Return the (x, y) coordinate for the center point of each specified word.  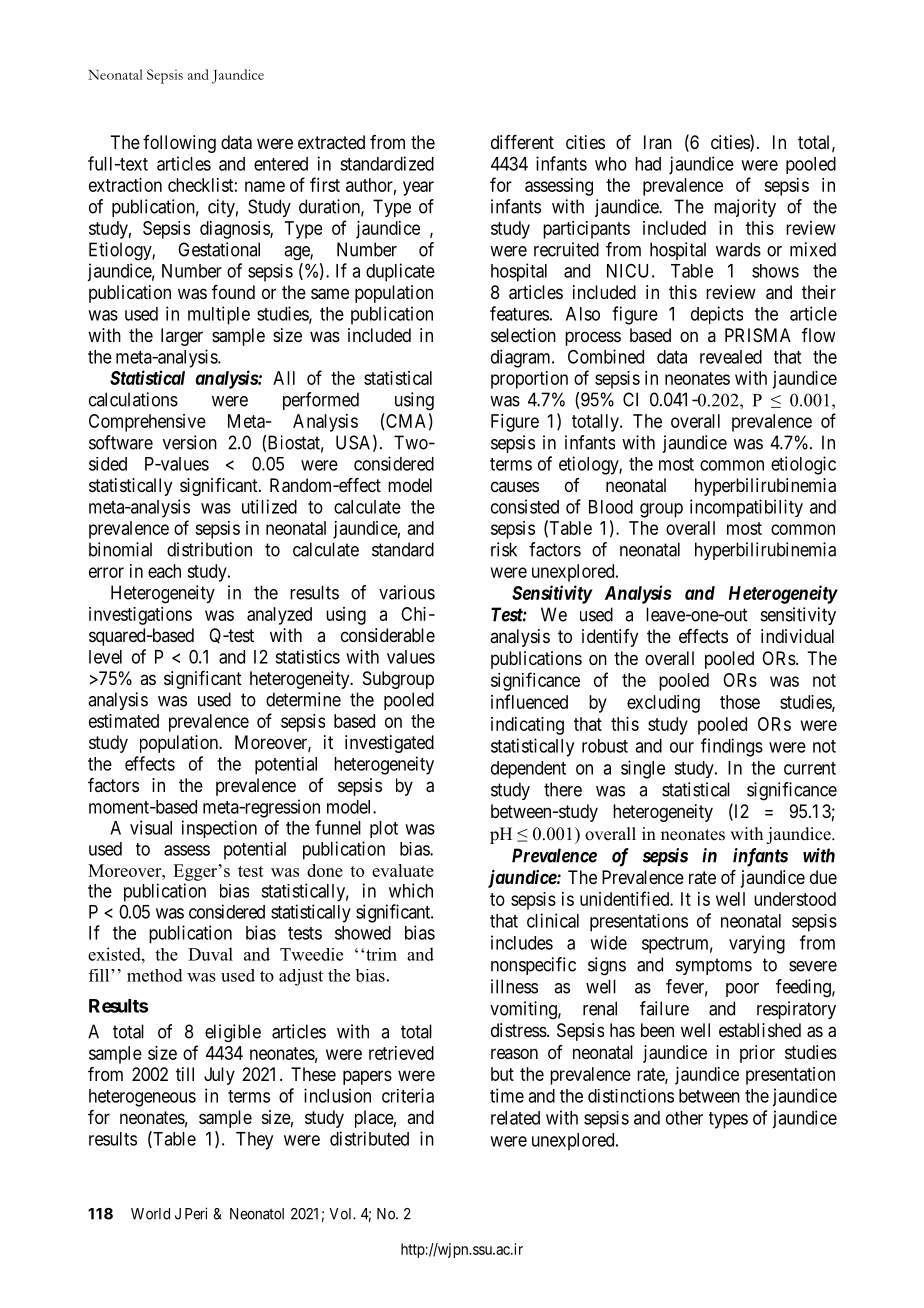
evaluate (403, 870)
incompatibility (746, 508)
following (179, 144)
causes (515, 486)
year (418, 188)
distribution (209, 549)
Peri (196, 1213)
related (515, 1118)
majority (745, 208)
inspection (219, 829)
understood (795, 899)
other (684, 1118)
